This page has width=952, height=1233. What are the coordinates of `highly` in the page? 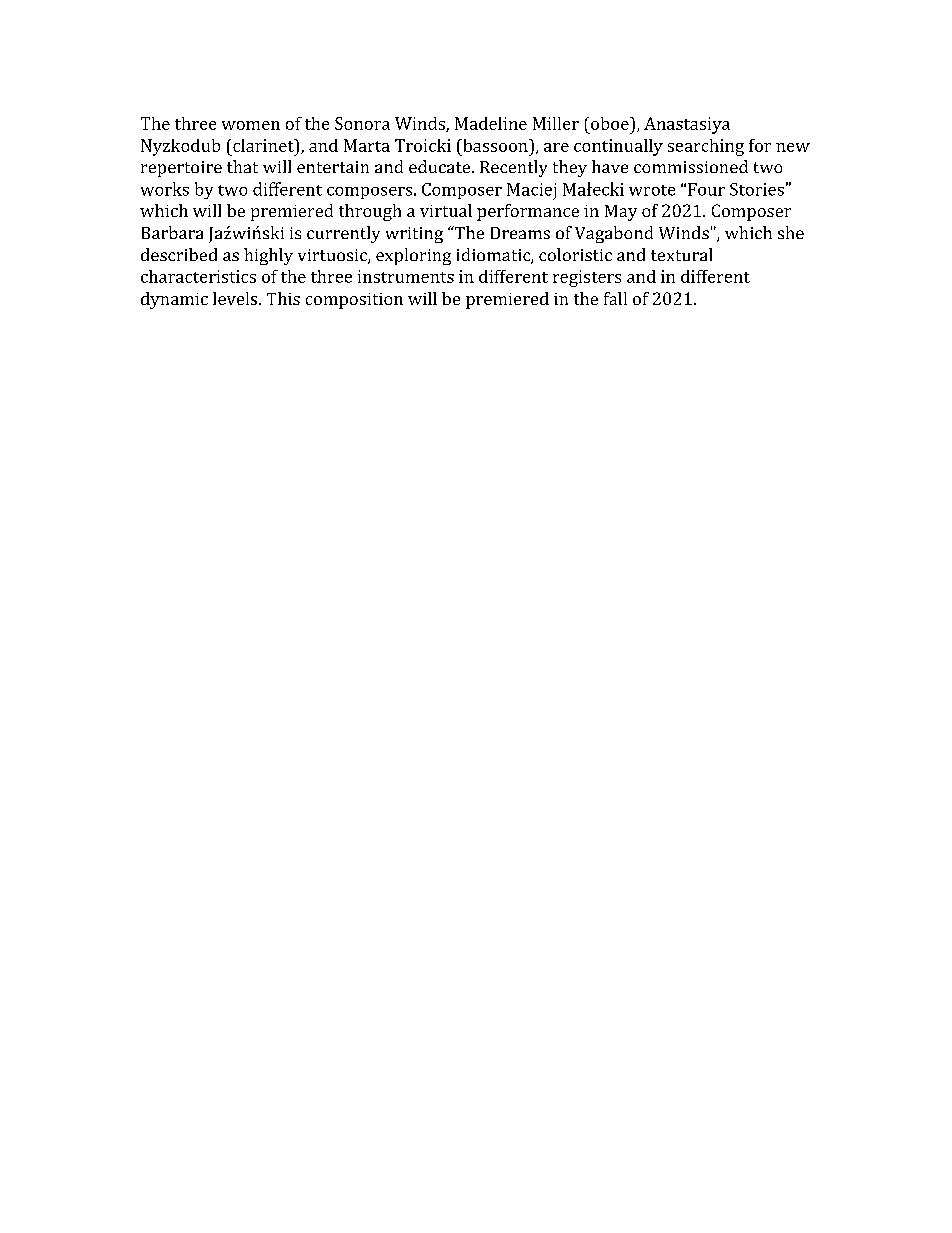 It's located at (268, 256).
